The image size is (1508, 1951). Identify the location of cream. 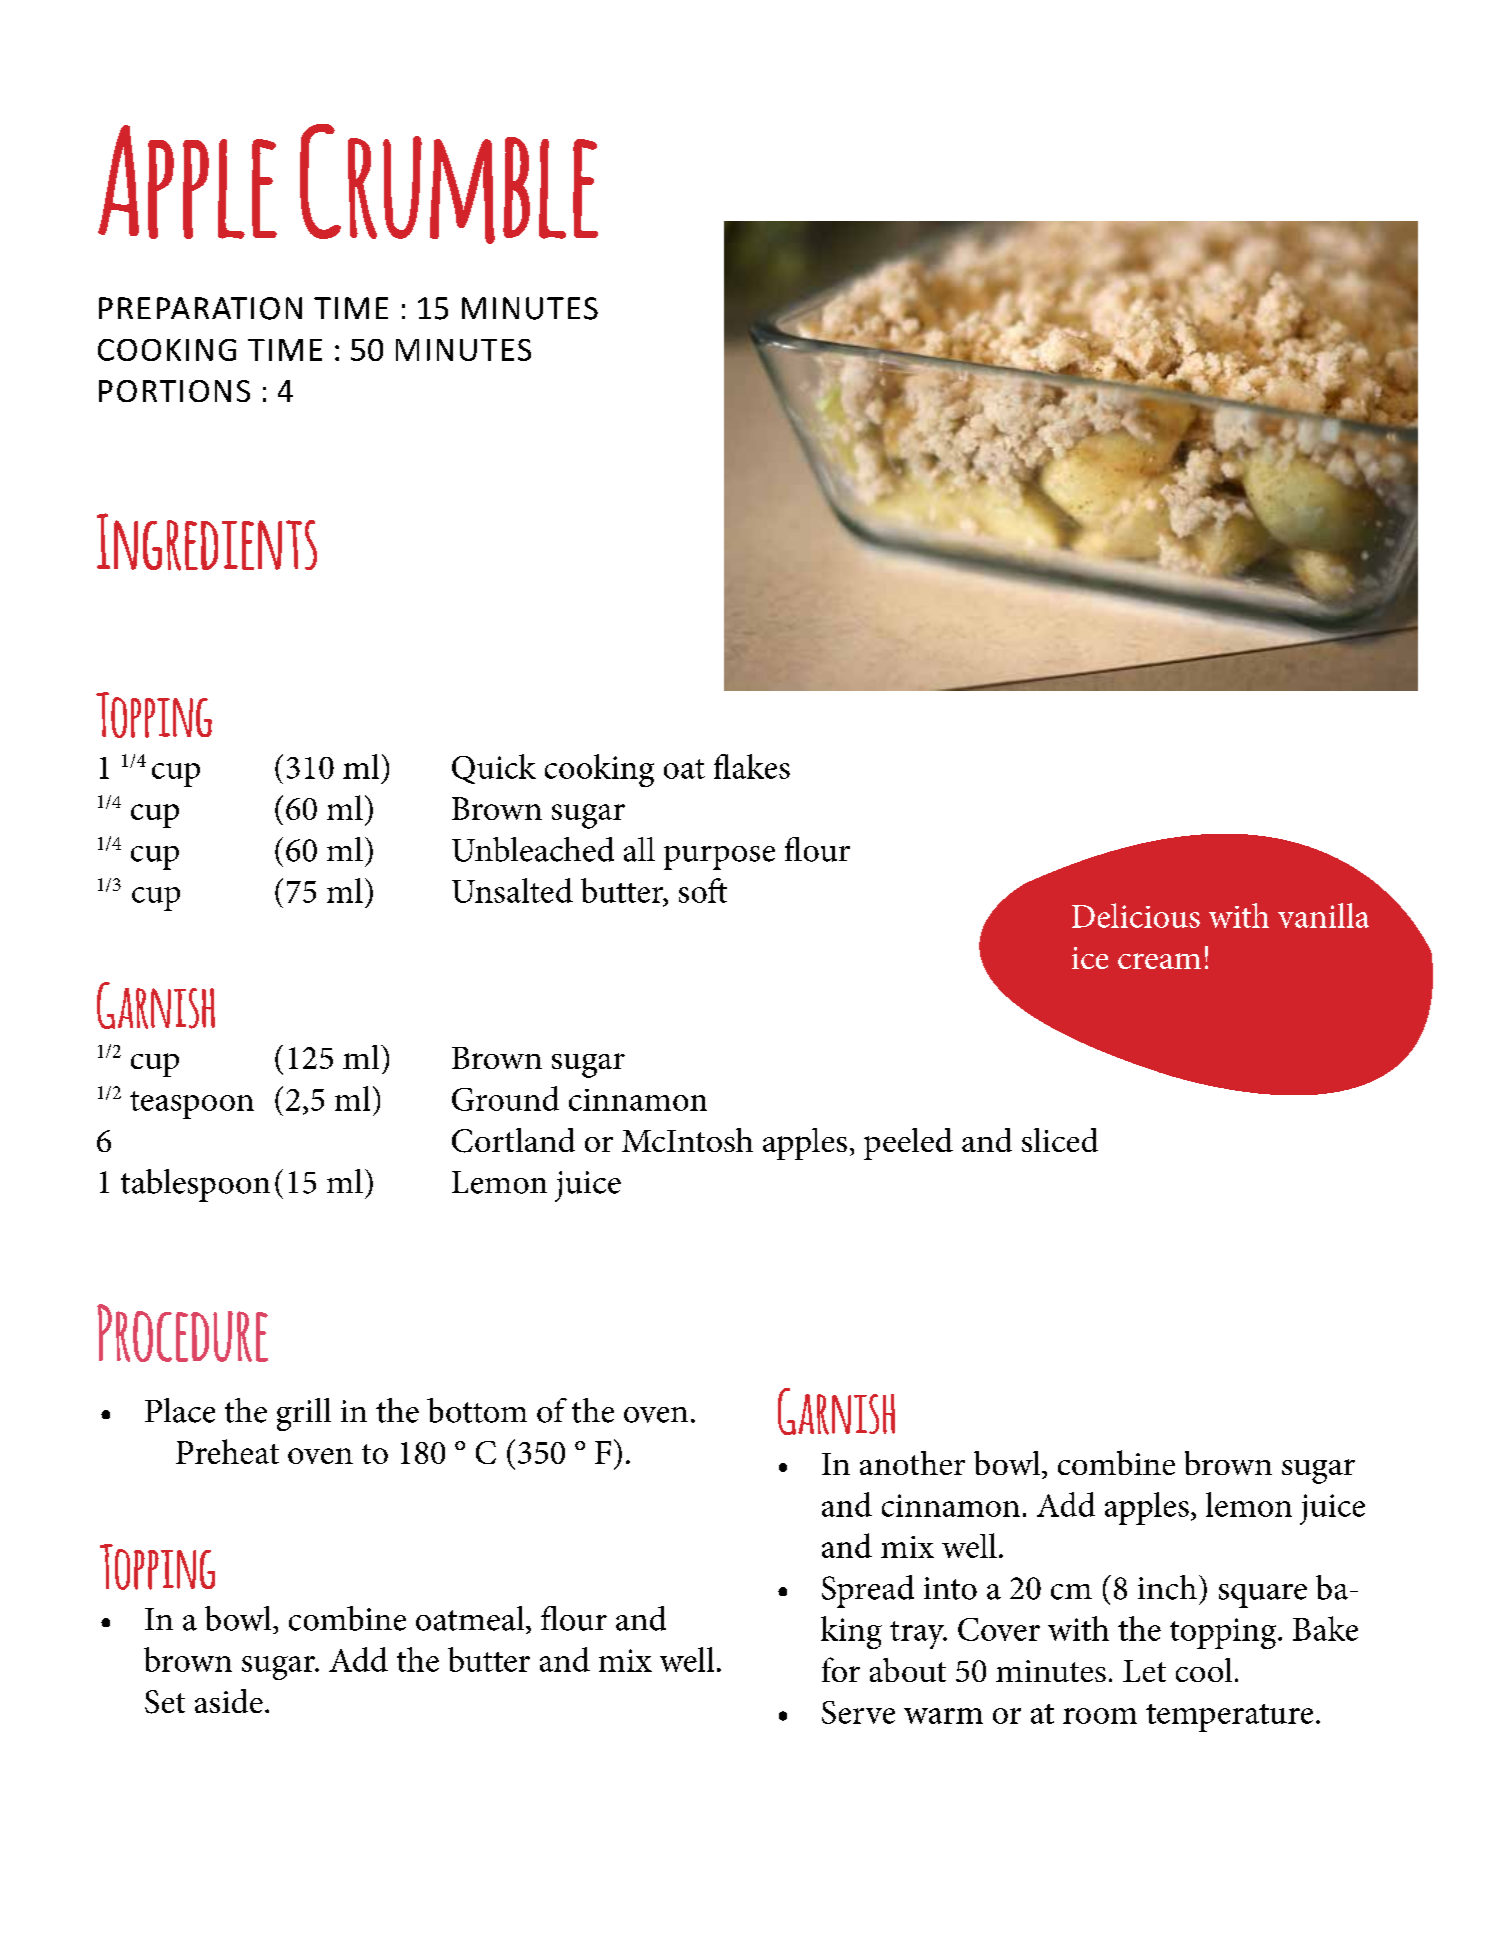
(1159, 961).
